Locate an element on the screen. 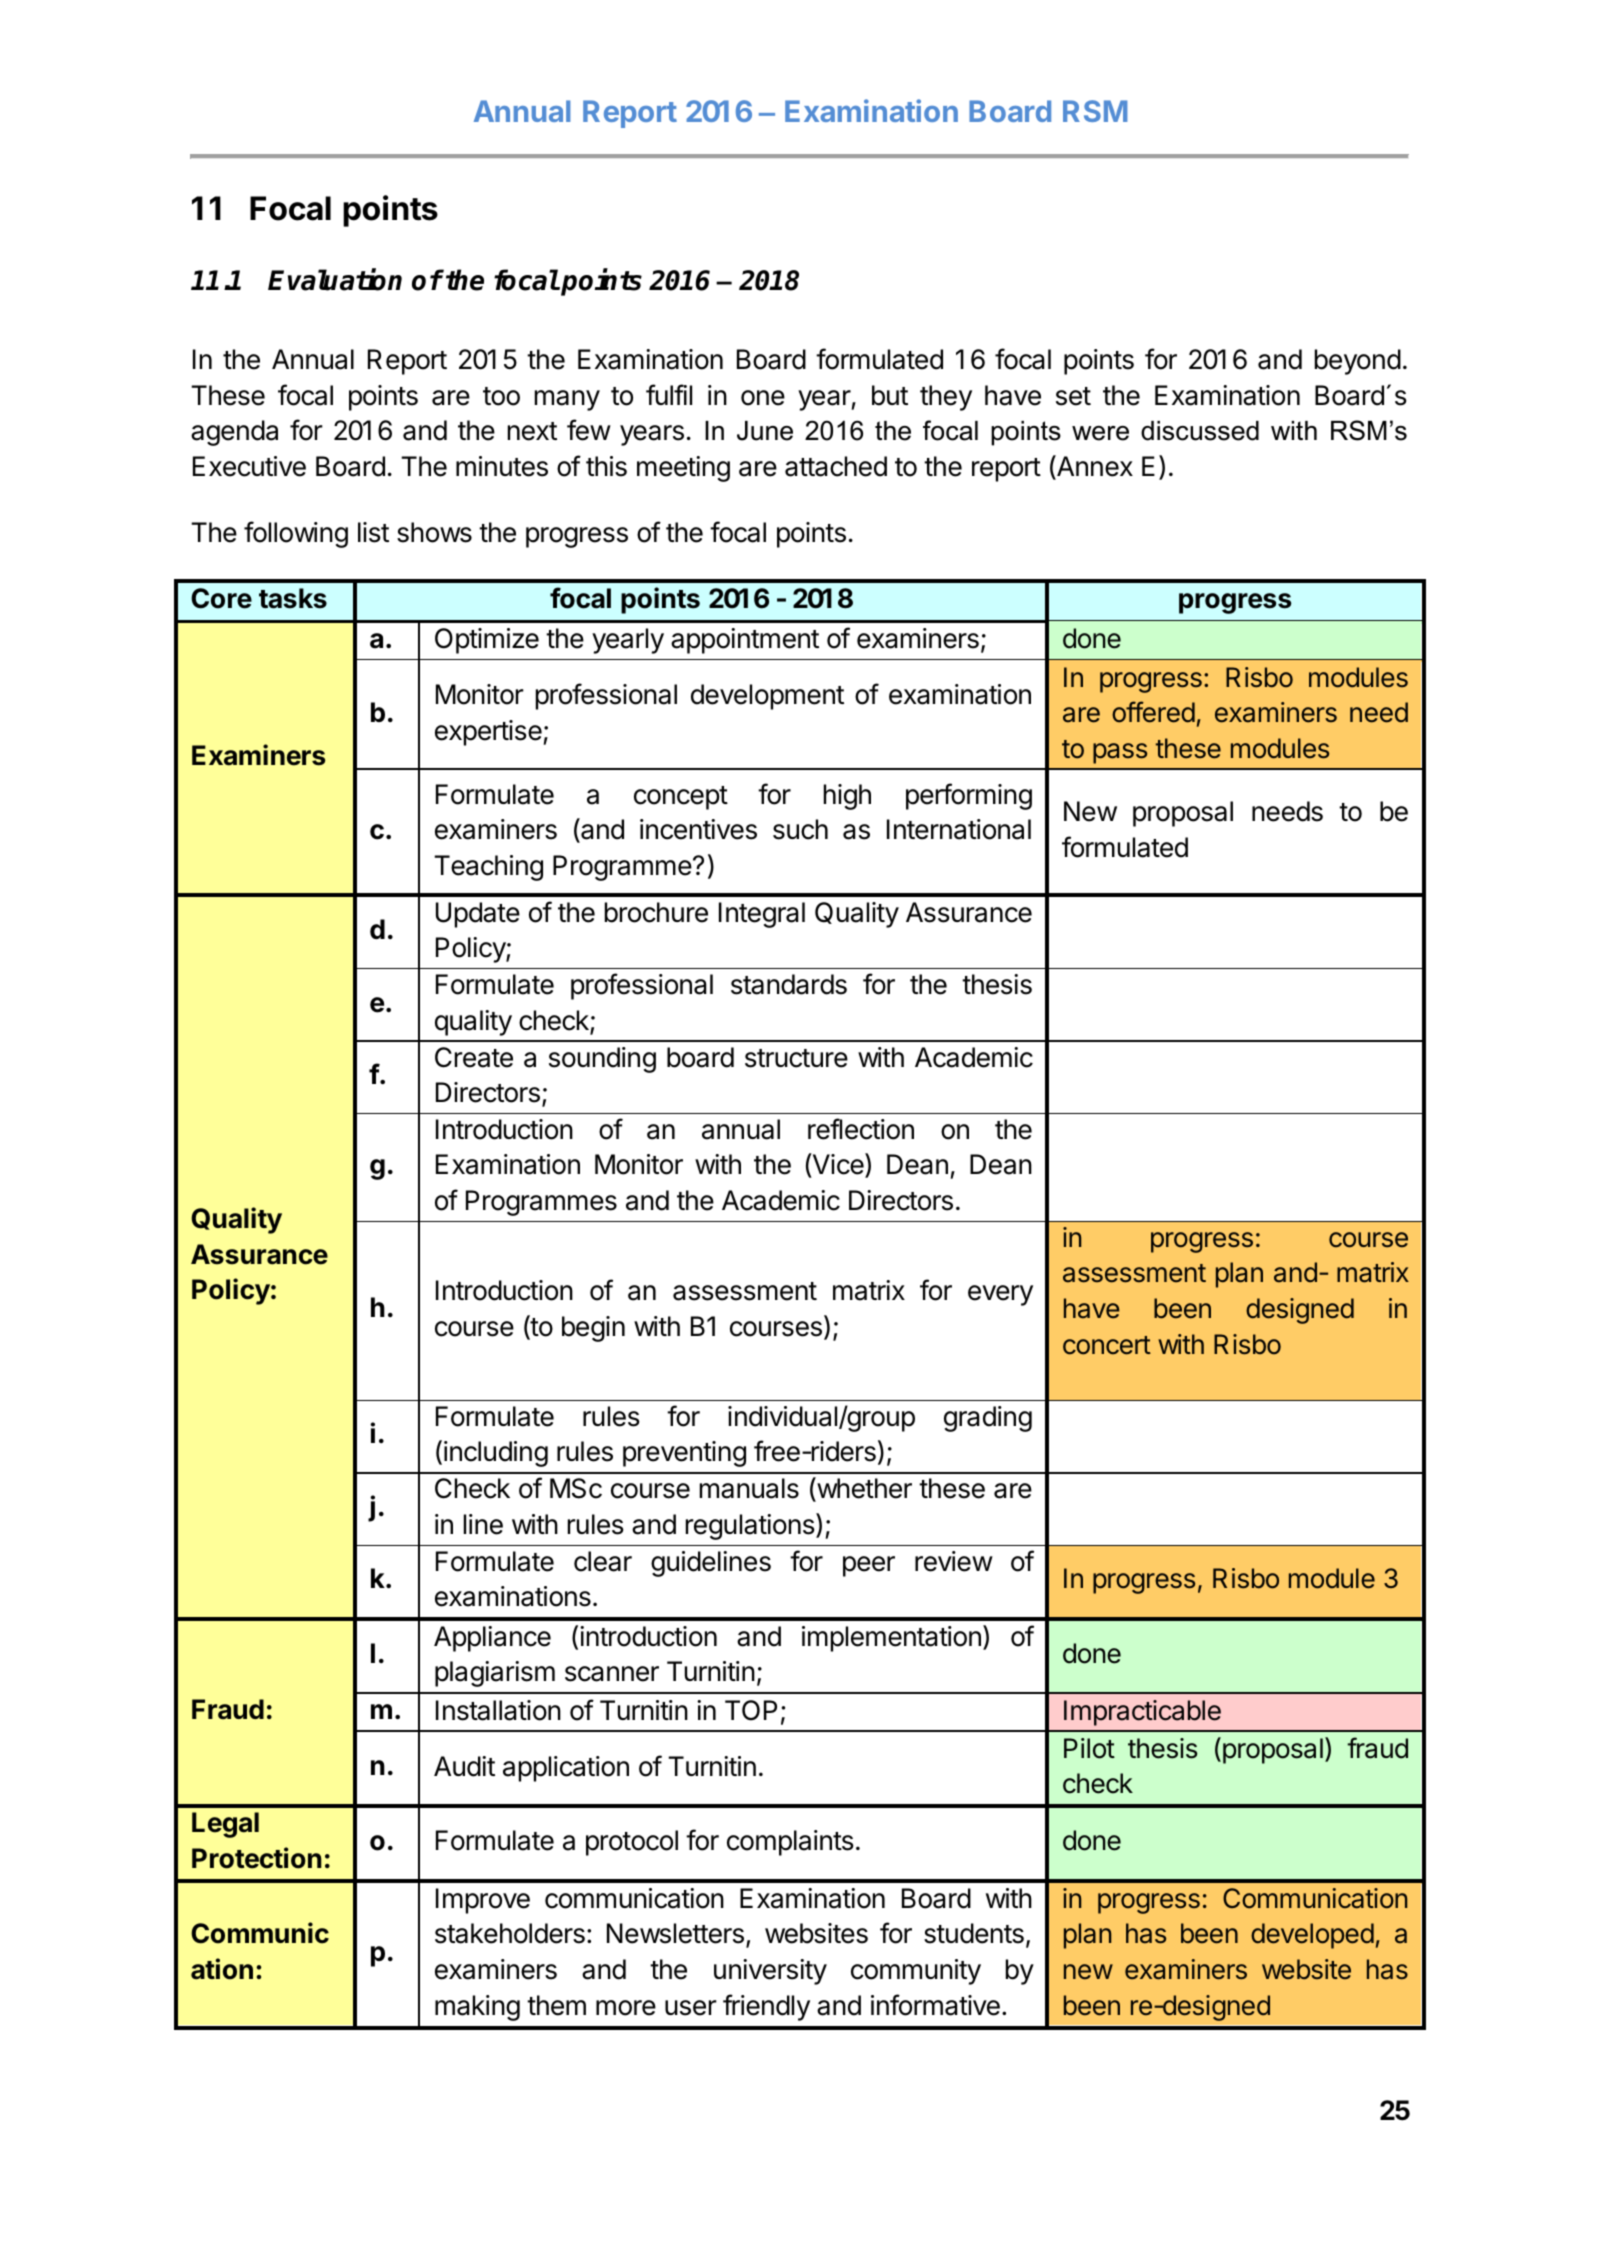 The width and height of the screenshot is (1599, 2262). agenda is located at coordinates (234, 433).
